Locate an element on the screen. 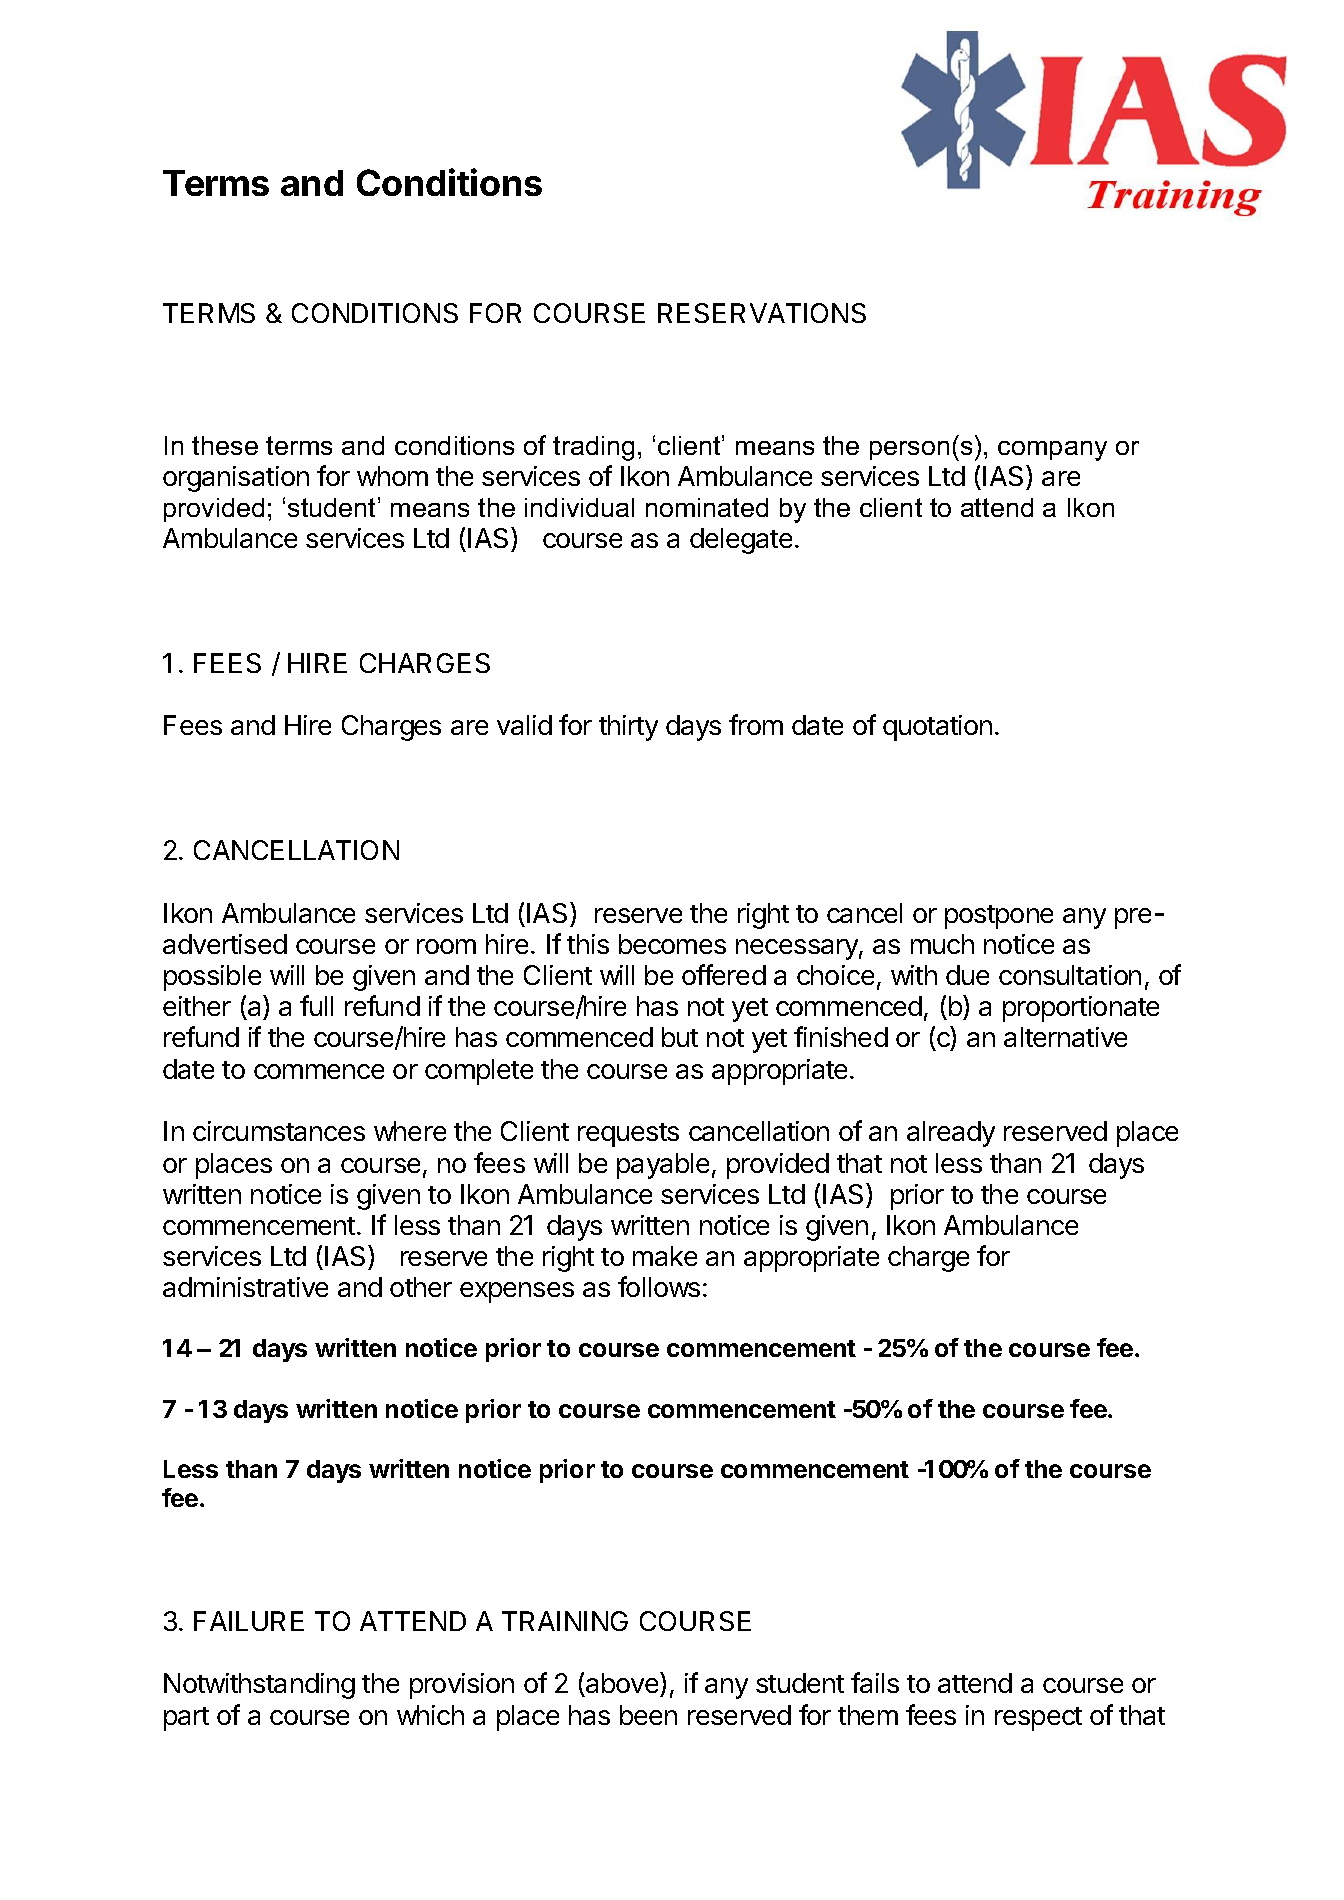 The height and width of the screenshot is (1900, 1344). trading is located at coordinates (593, 448).
